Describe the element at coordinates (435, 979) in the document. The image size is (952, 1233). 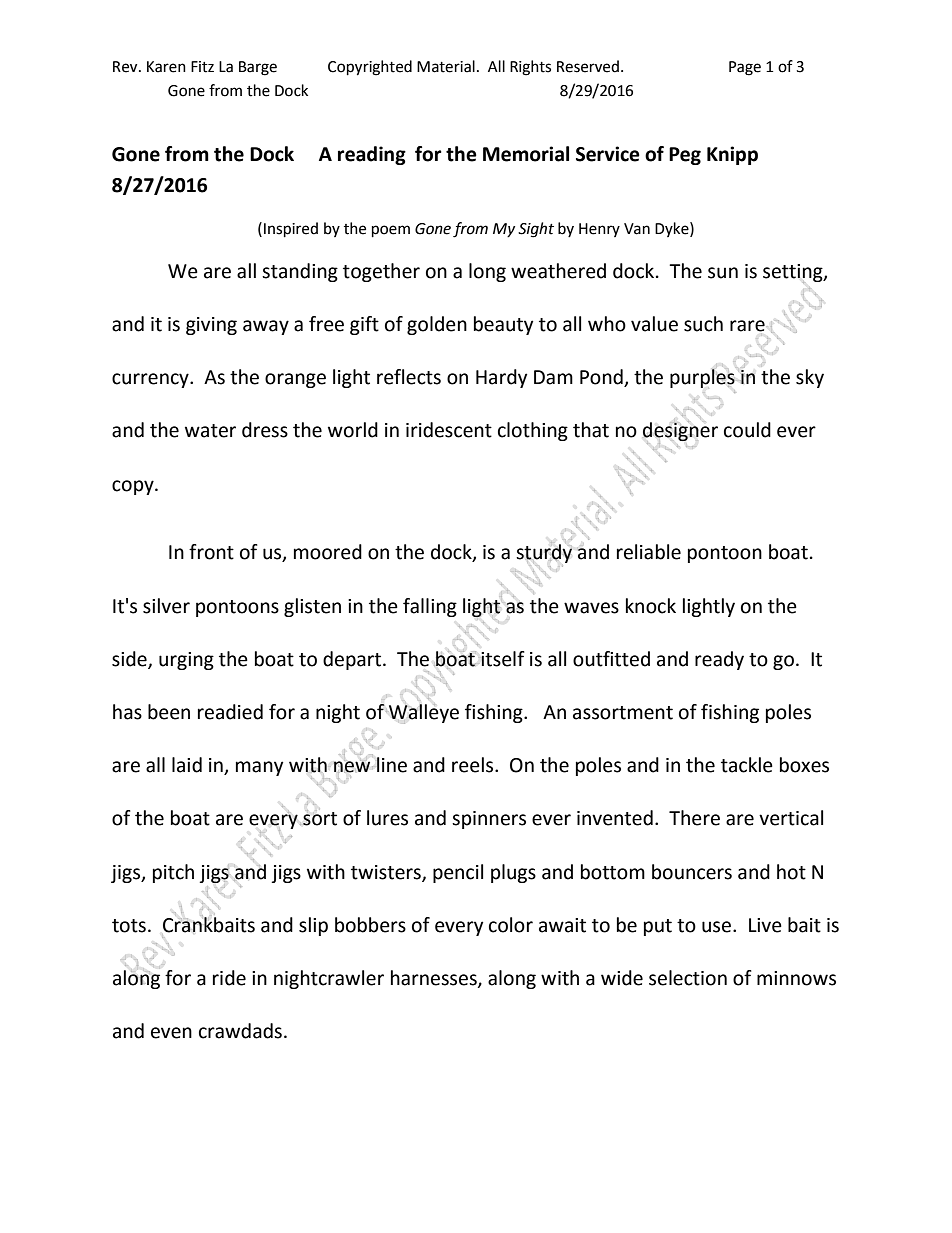
I see `harnesses` at that location.
